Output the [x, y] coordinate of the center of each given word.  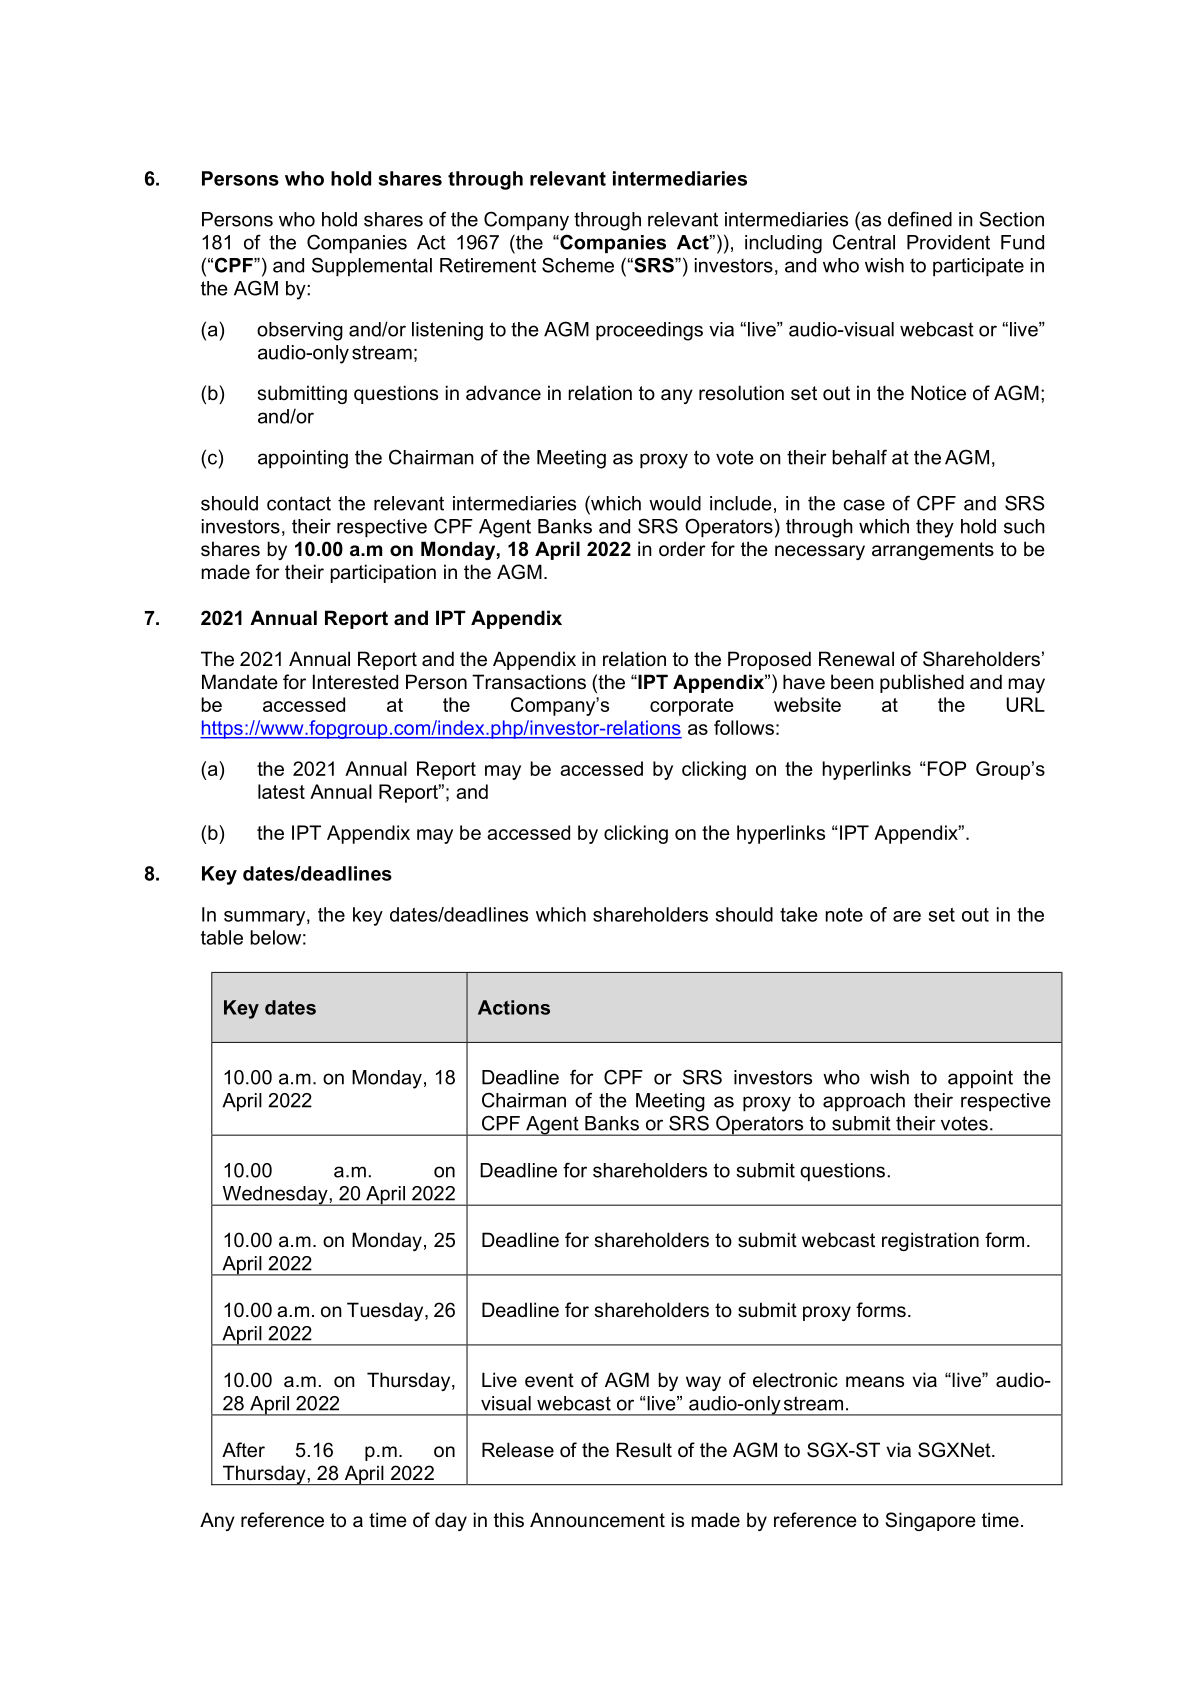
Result [644, 1450]
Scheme [578, 265]
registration [930, 1241]
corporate [692, 707]
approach [864, 1102]
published [922, 683]
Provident [948, 242]
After [243, 1450]
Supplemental [372, 267]
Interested [355, 682]
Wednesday [275, 1196]
